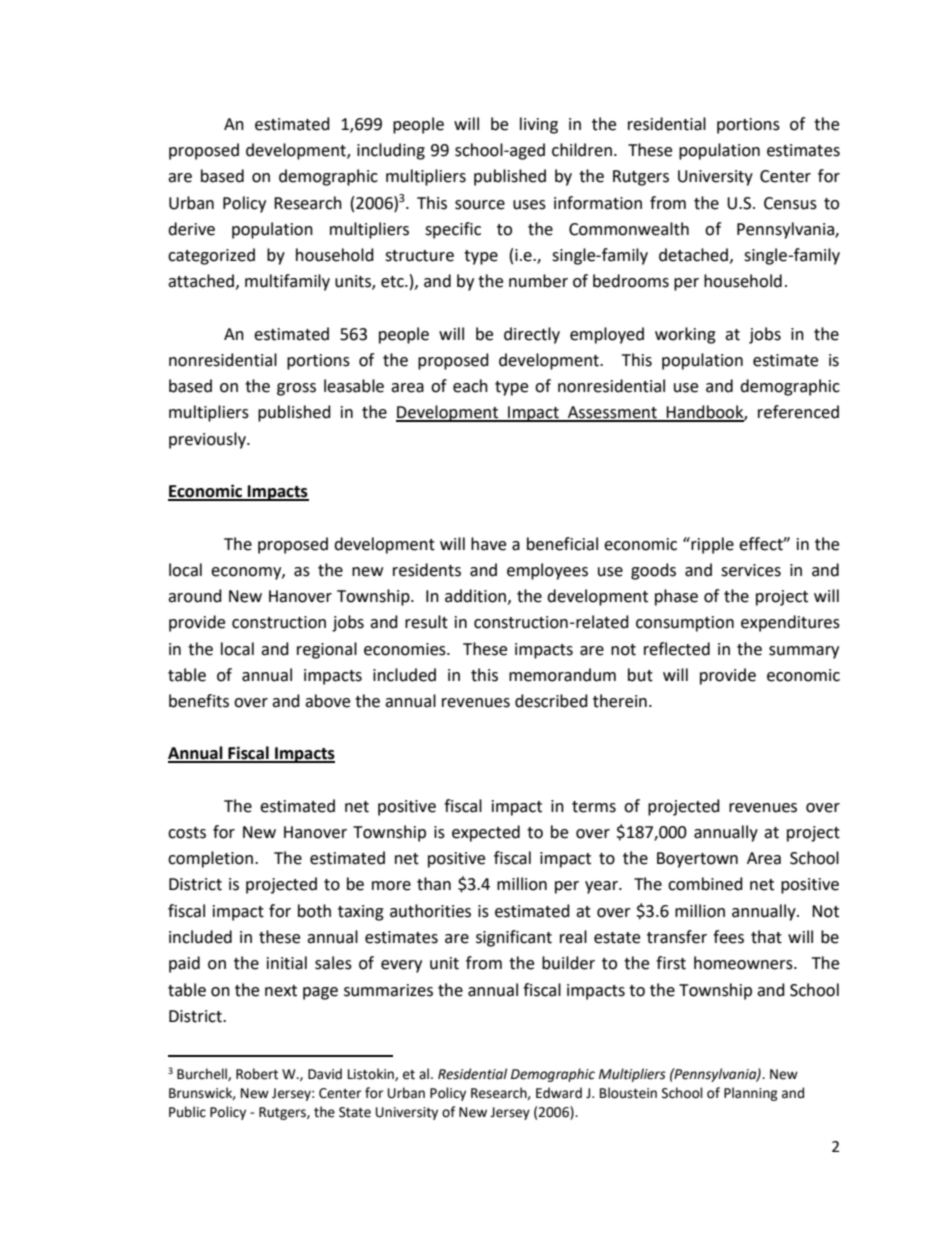 This image has width=952, height=1233. What do you see at coordinates (257, 1074) in the image?
I see `Robert` at bounding box center [257, 1074].
